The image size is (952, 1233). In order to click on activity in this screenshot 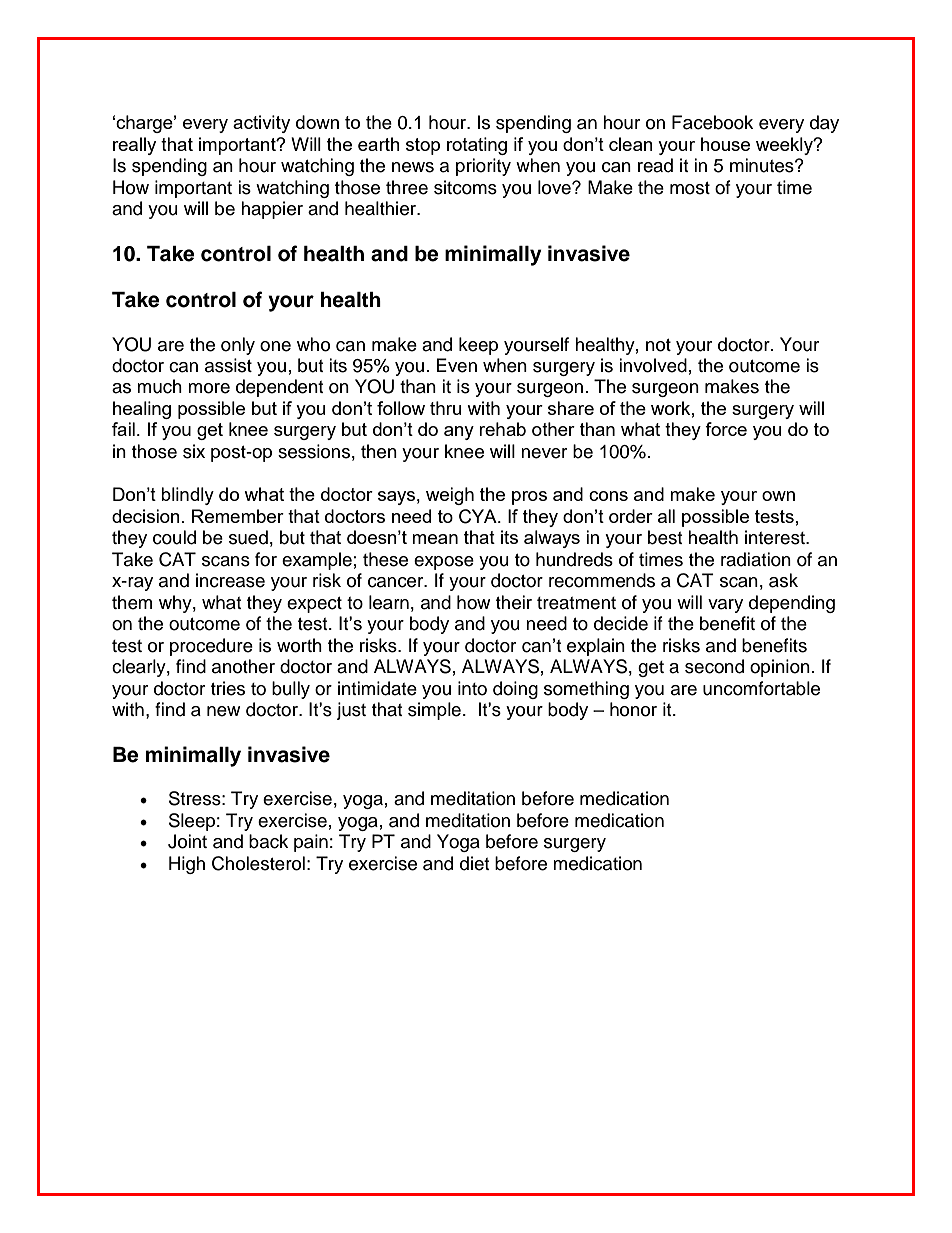, I will do `click(261, 124)`.
